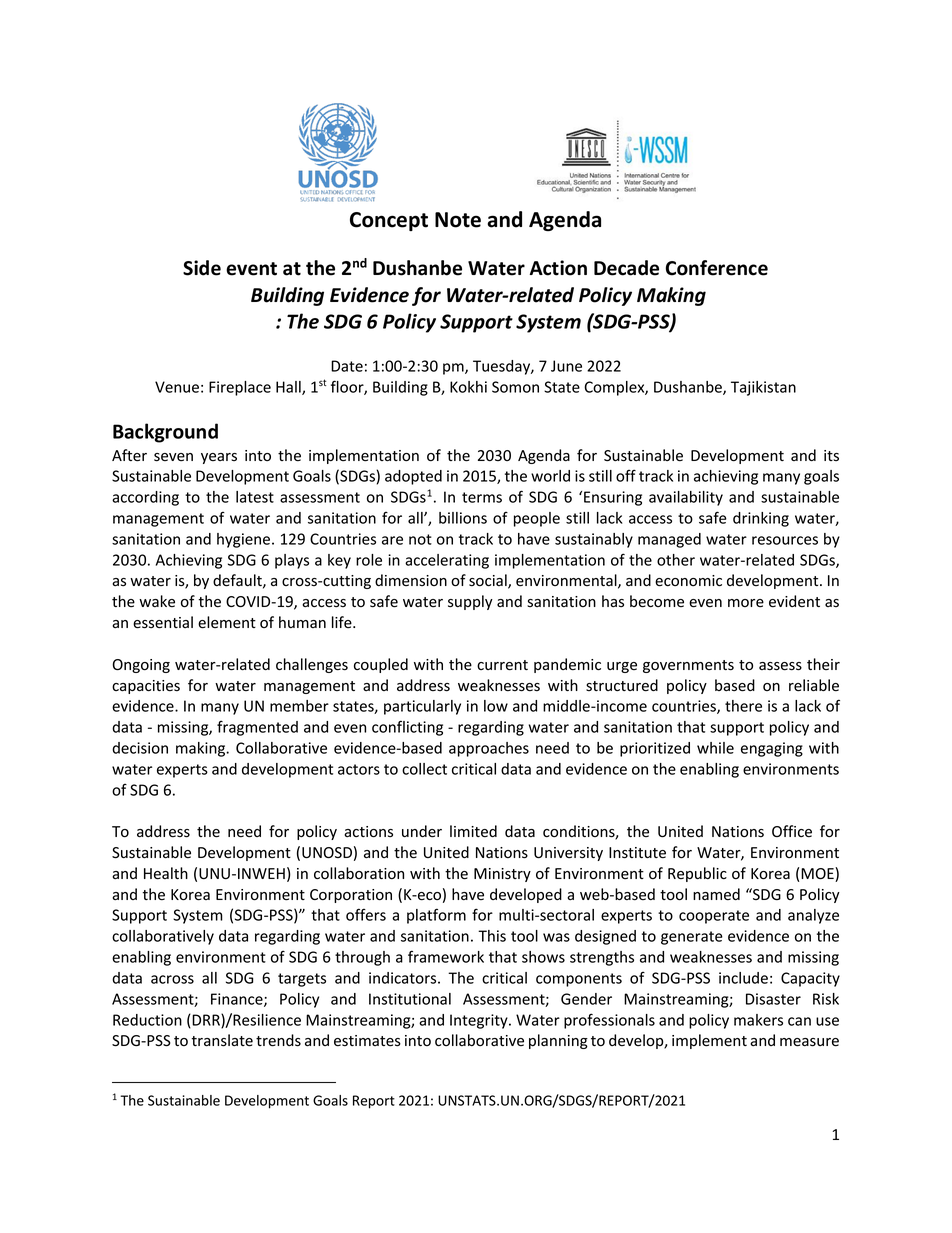 The image size is (952, 1233). I want to click on Finance, so click(238, 1000).
